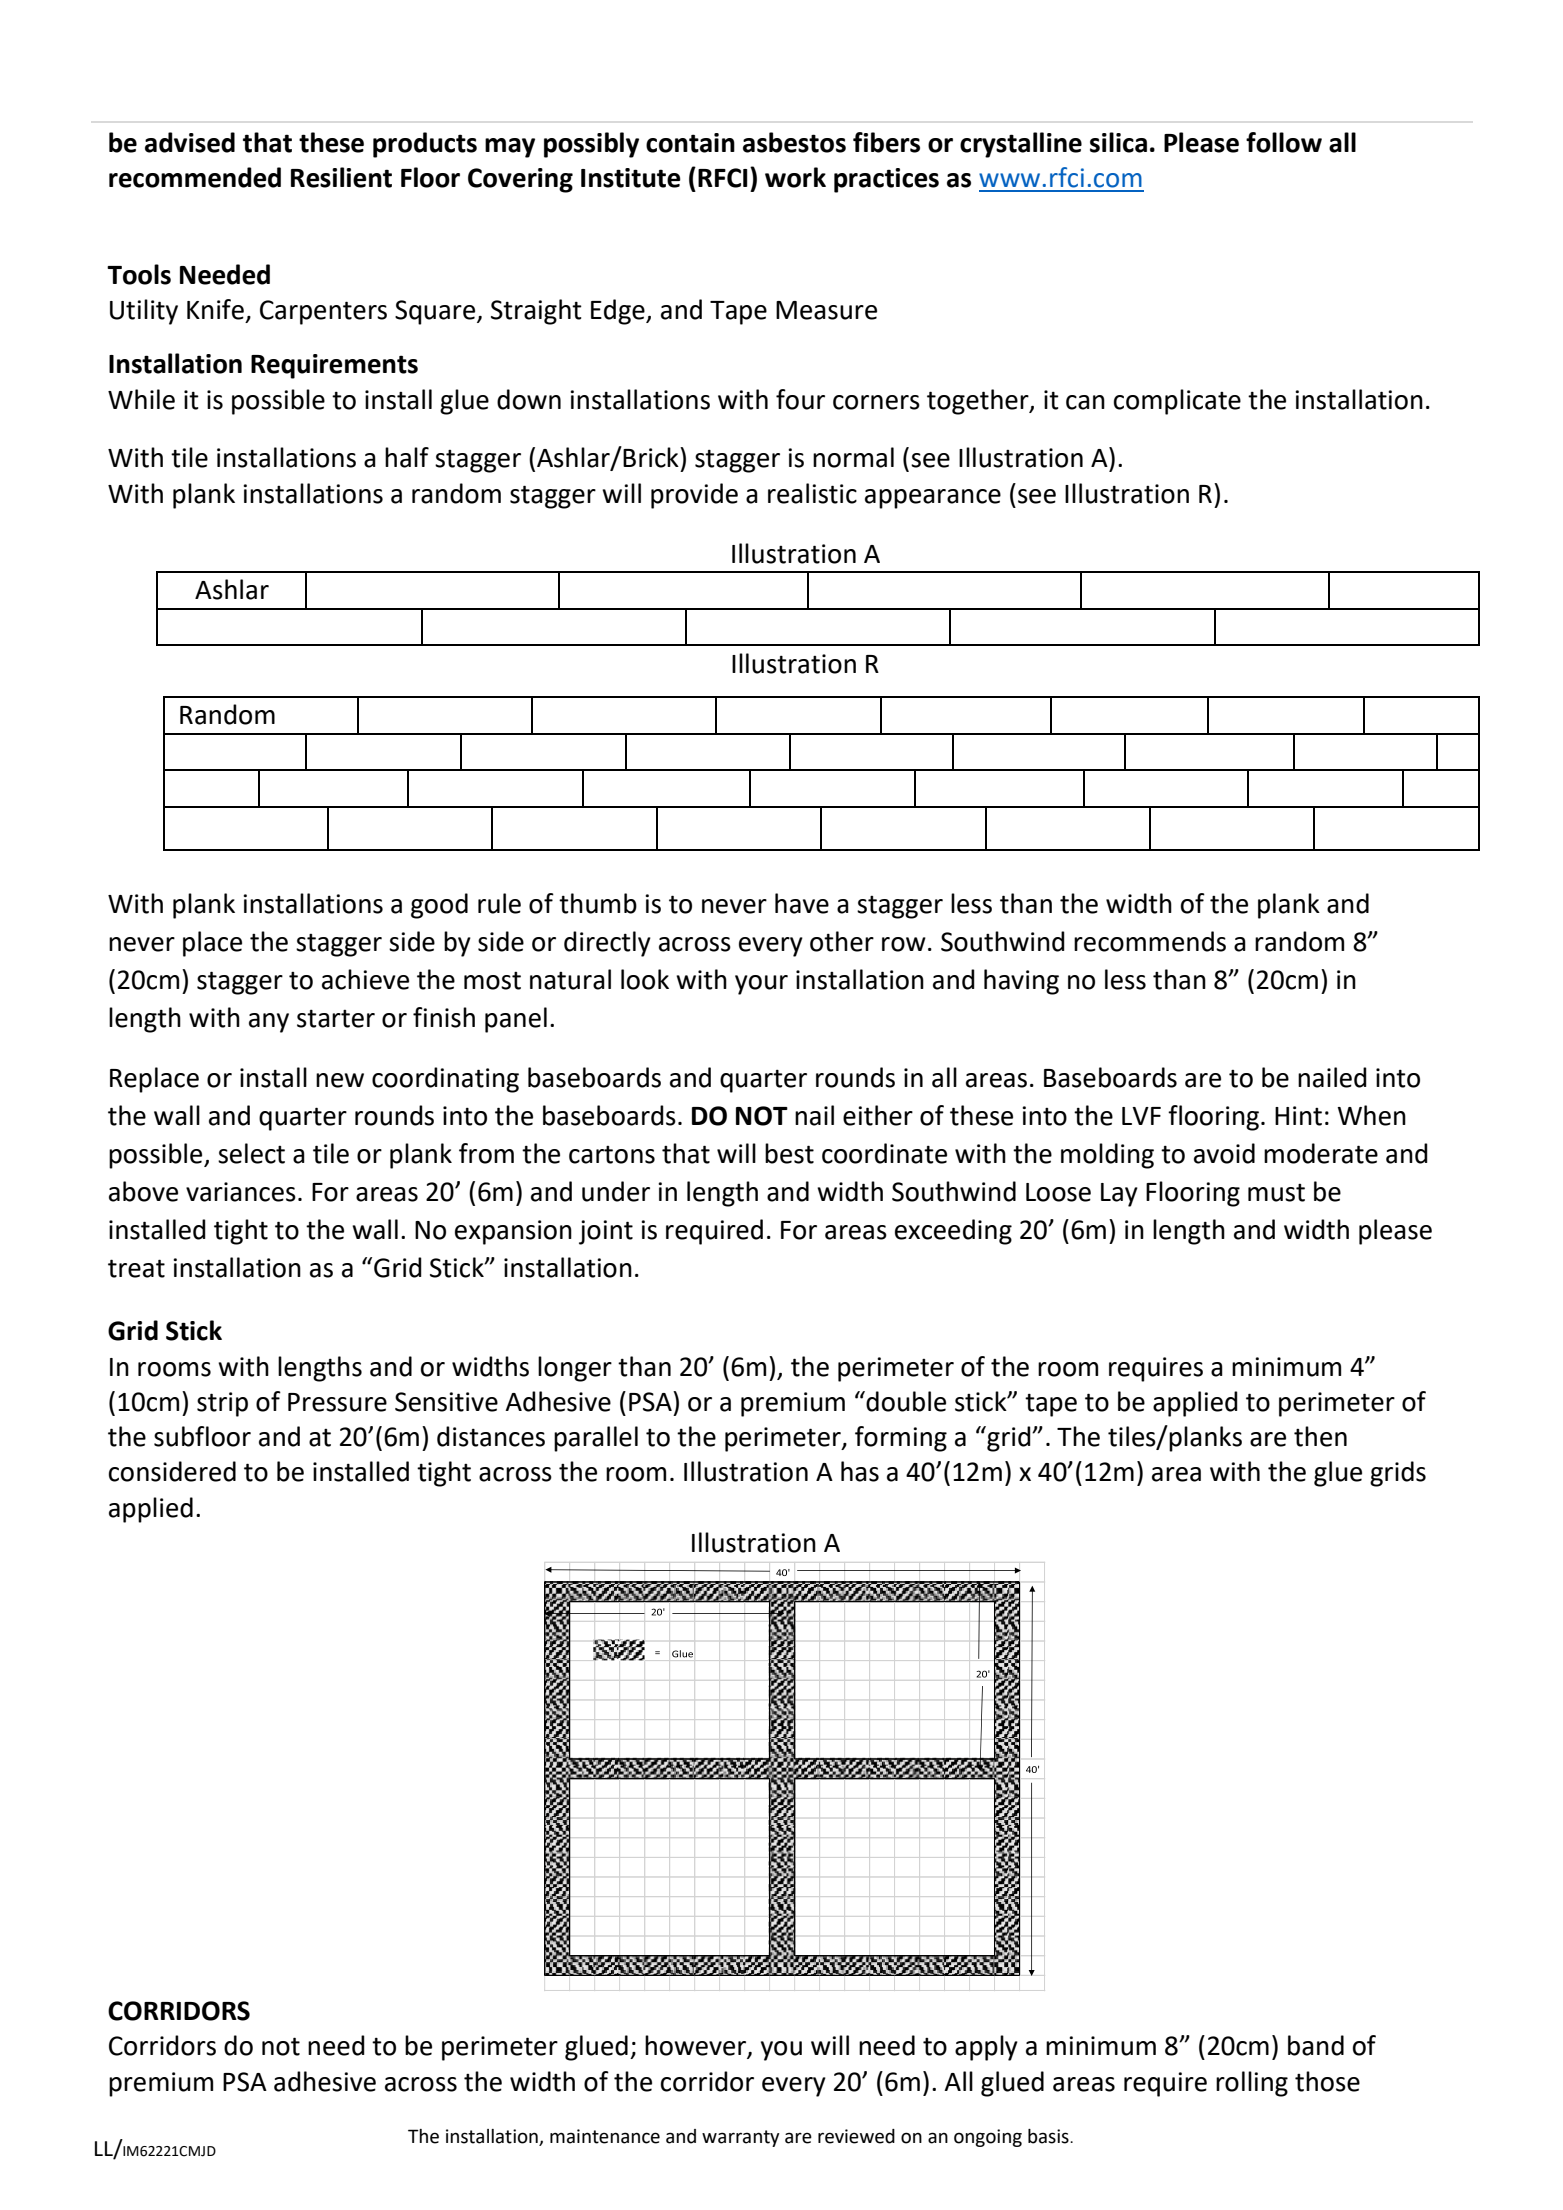 The height and width of the screenshot is (2210, 1563). Describe the element at coordinates (1284, 142) in the screenshot. I see `follow` at that location.
